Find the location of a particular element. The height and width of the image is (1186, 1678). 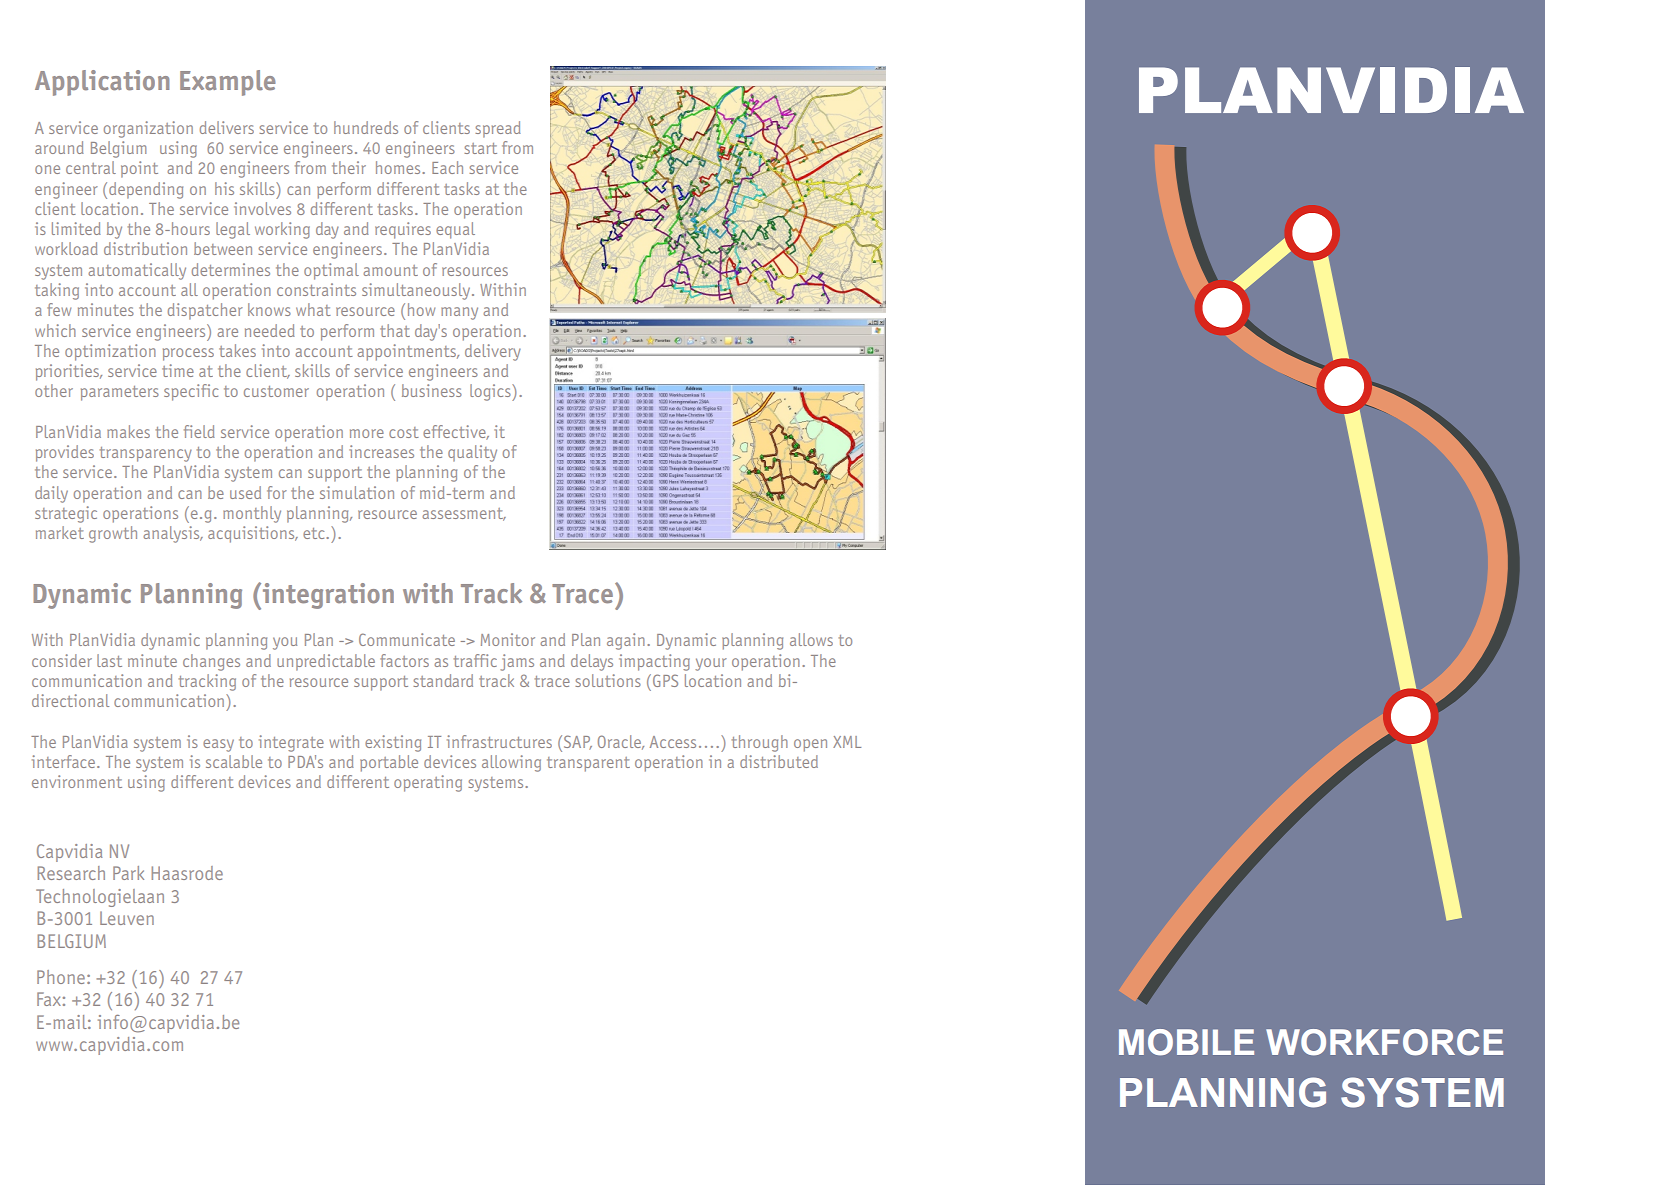

start is located at coordinates (480, 148).
